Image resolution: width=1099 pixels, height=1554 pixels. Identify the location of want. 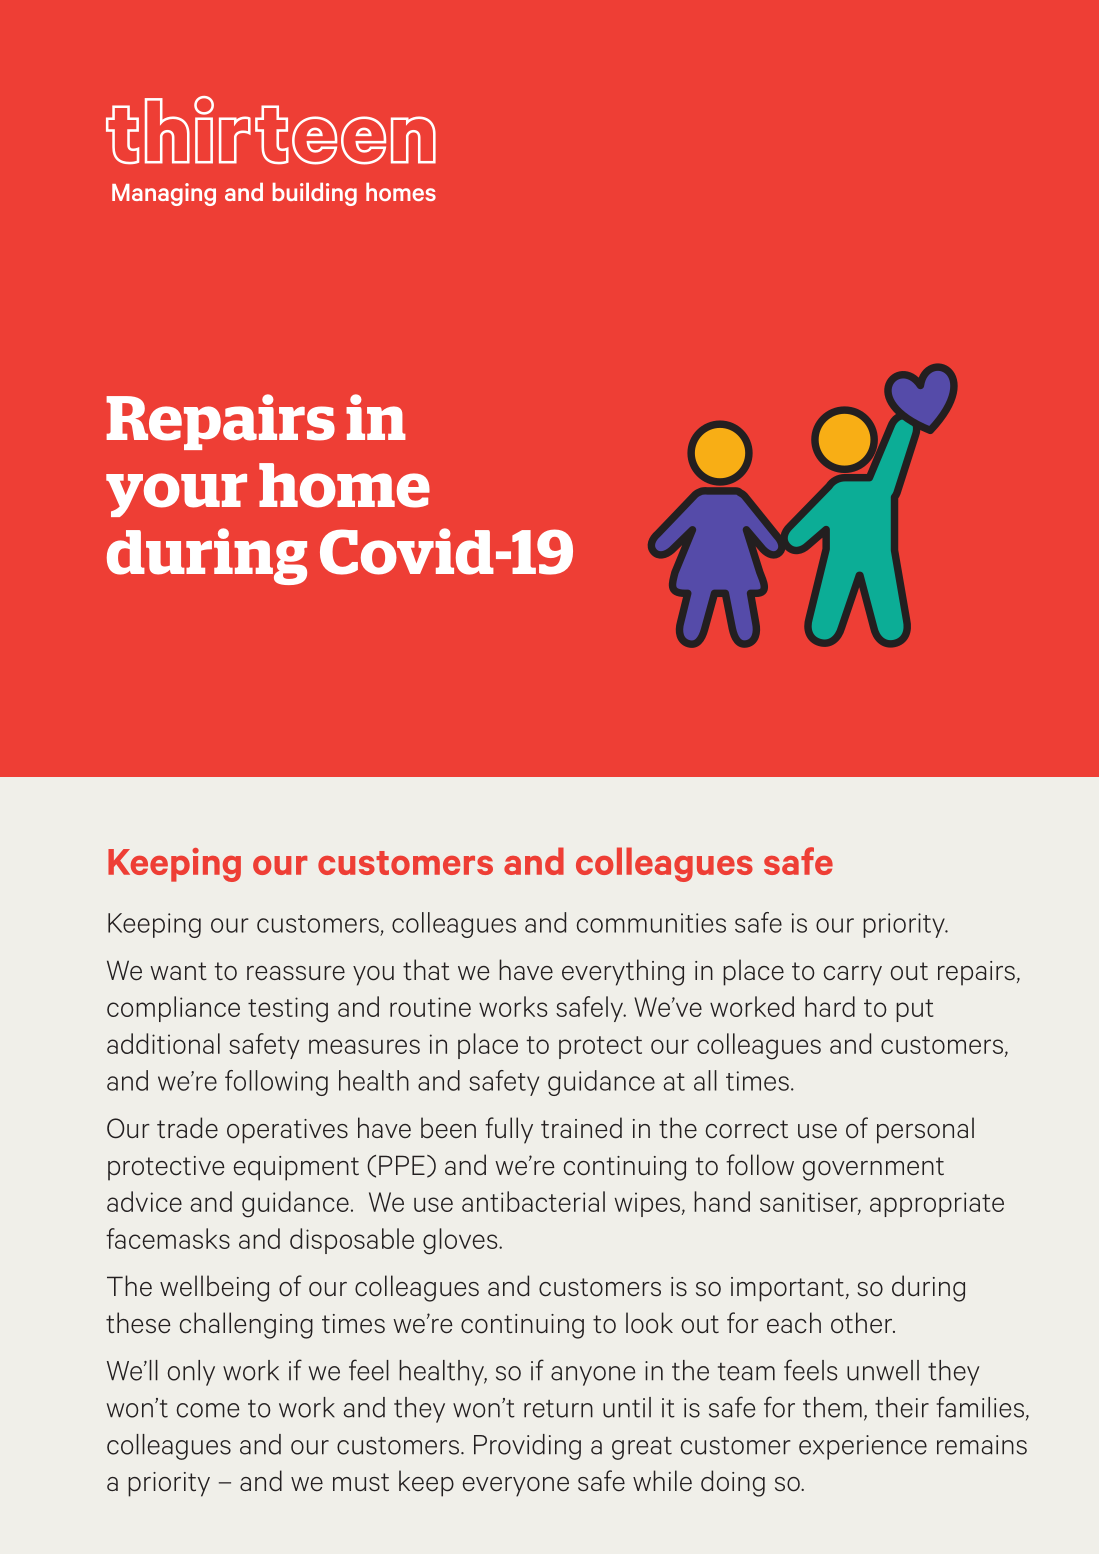
(178, 971).
